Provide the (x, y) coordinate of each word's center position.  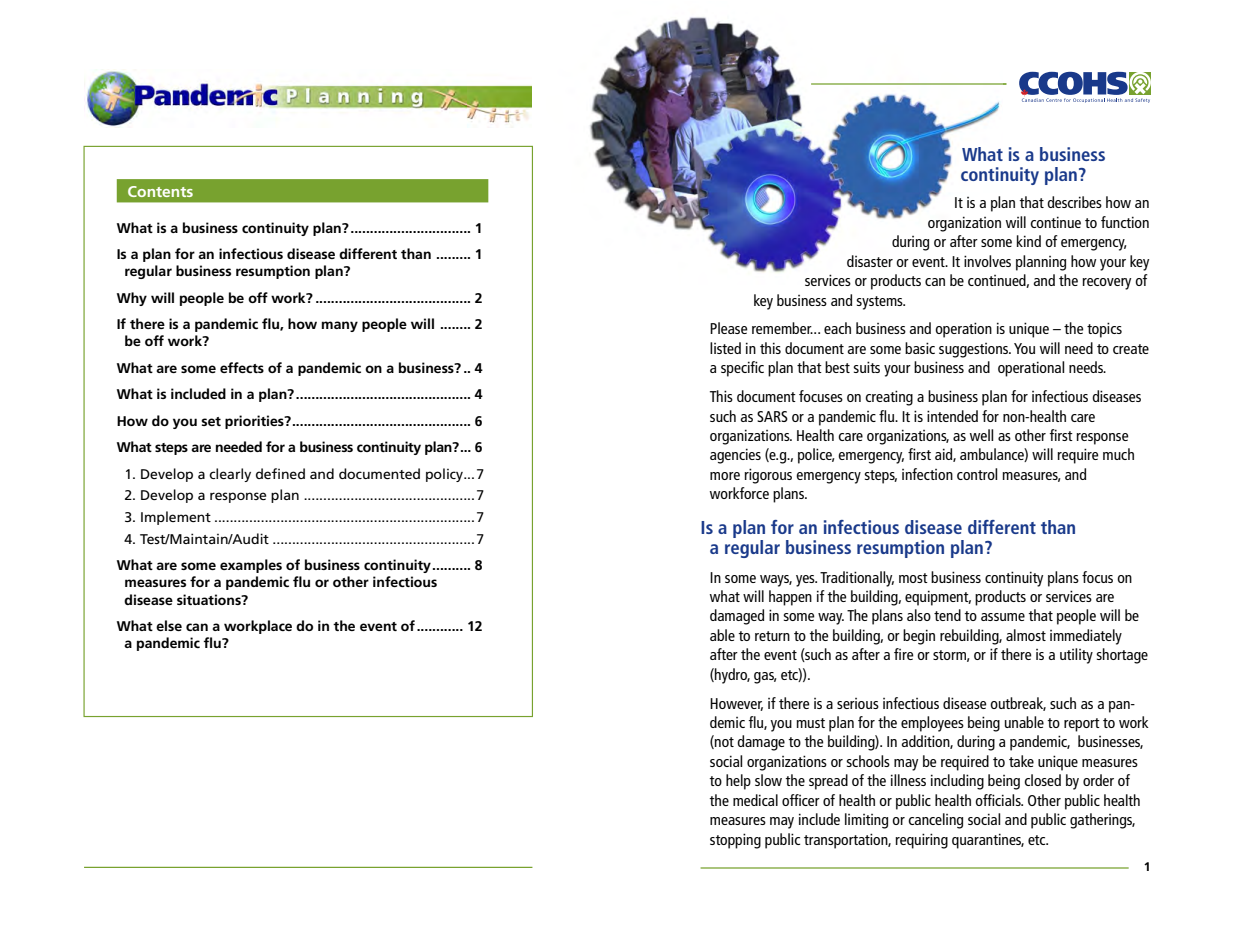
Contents (160, 191)
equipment (938, 598)
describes (1074, 202)
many (340, 326)
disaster (870, 261)
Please (729, 328)
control (977, 474)
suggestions (975, 350)
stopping (735, 841)
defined (280, 473)
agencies (735, 456)
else (169, 625)
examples (251, 566)
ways (776, 581)
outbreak (1018, 704)
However (736, 704)
